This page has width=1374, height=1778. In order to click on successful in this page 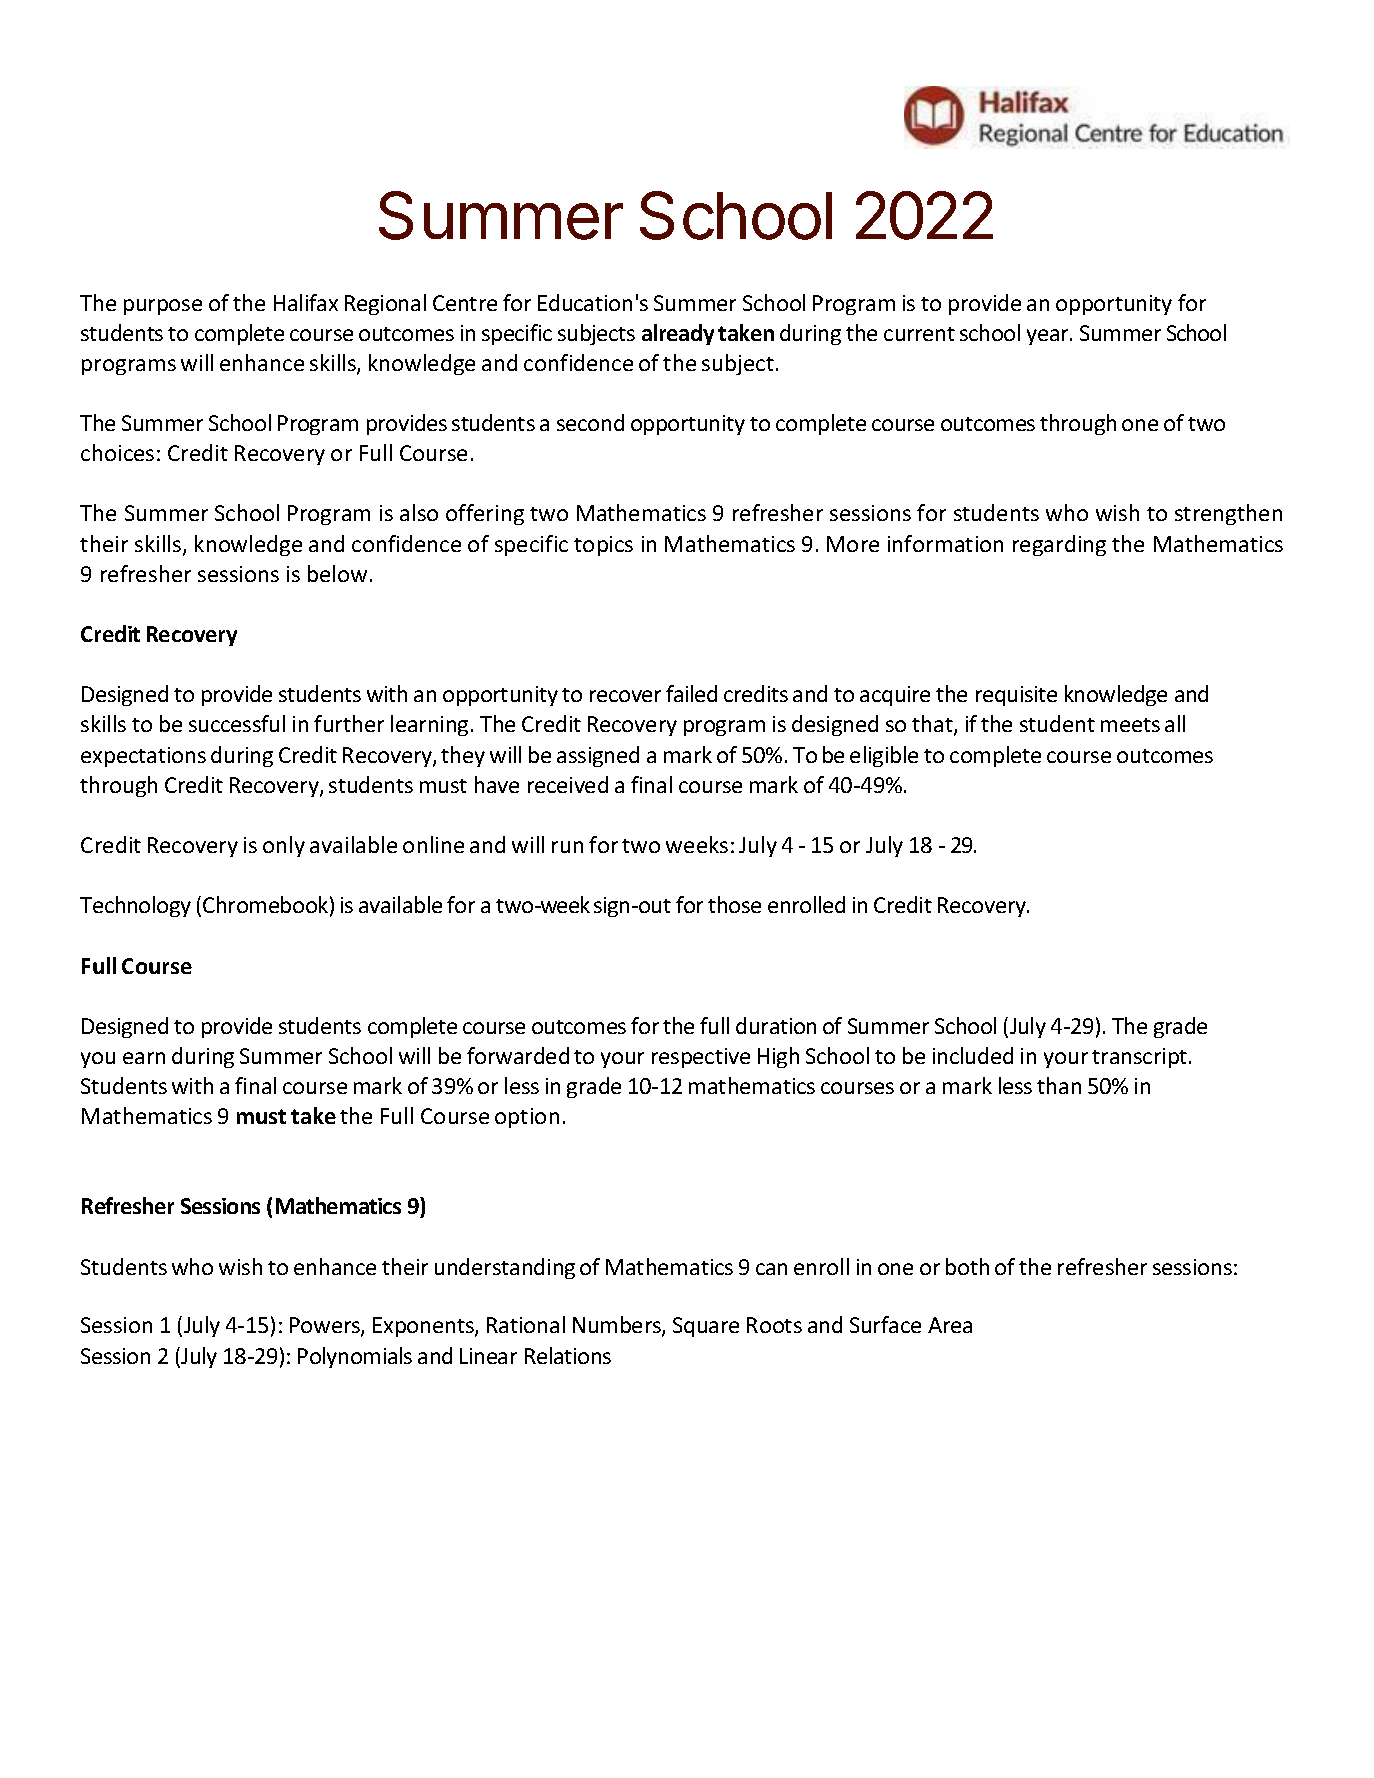, I will do `click(237, 723)`.
